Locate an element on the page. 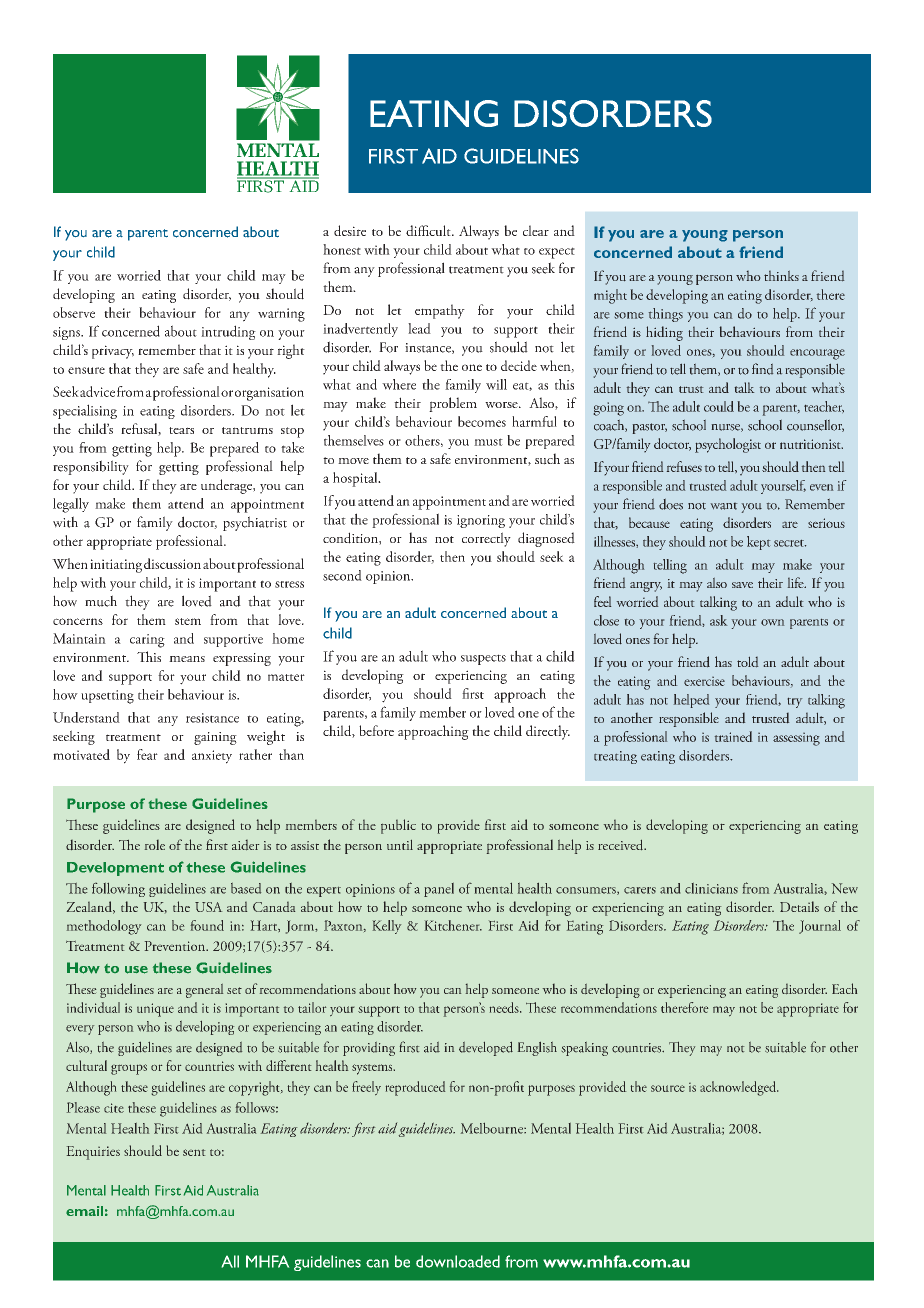  thinks is located at coordinates (781, 276).
